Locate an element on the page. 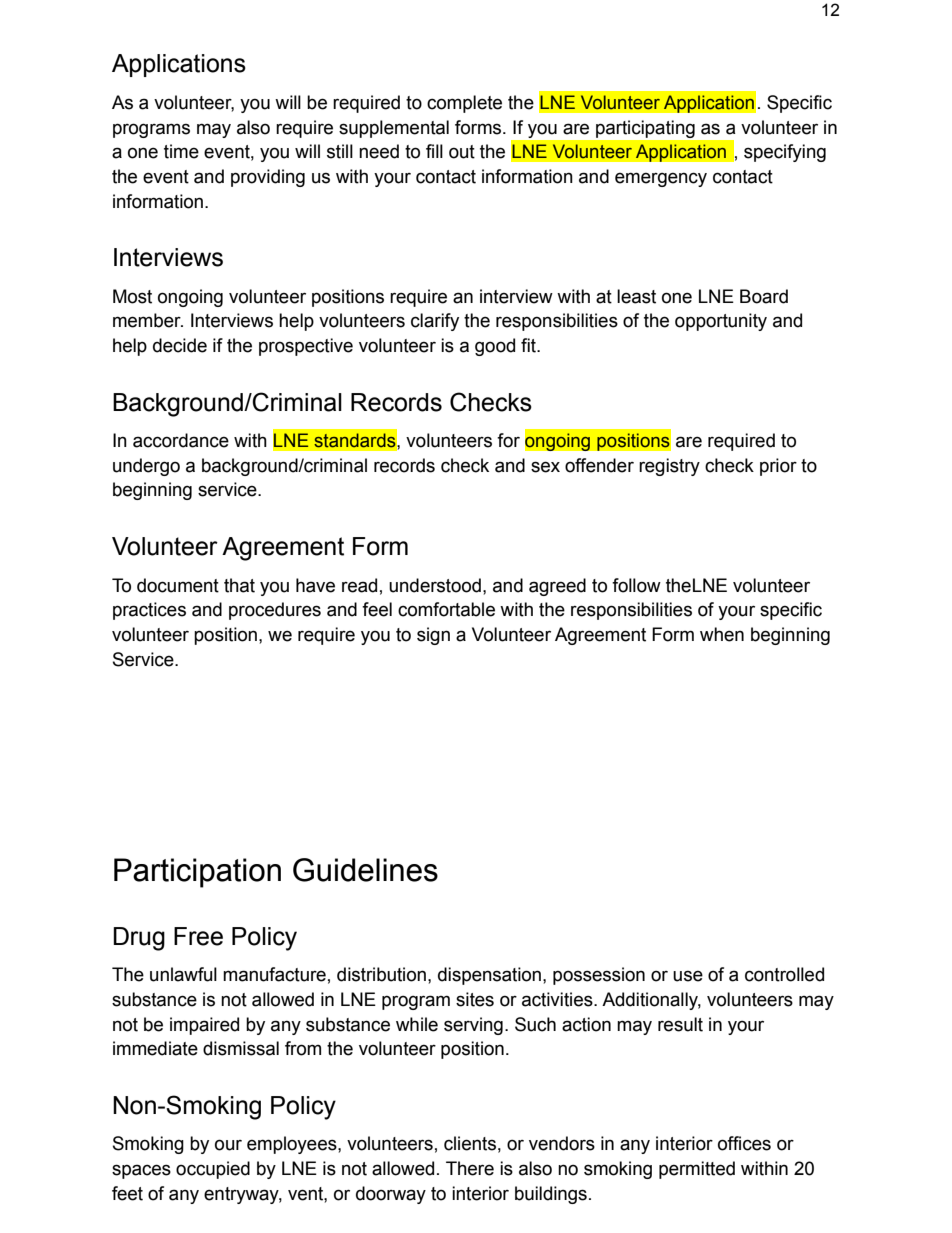  time is located at coordinates (181, 151).
